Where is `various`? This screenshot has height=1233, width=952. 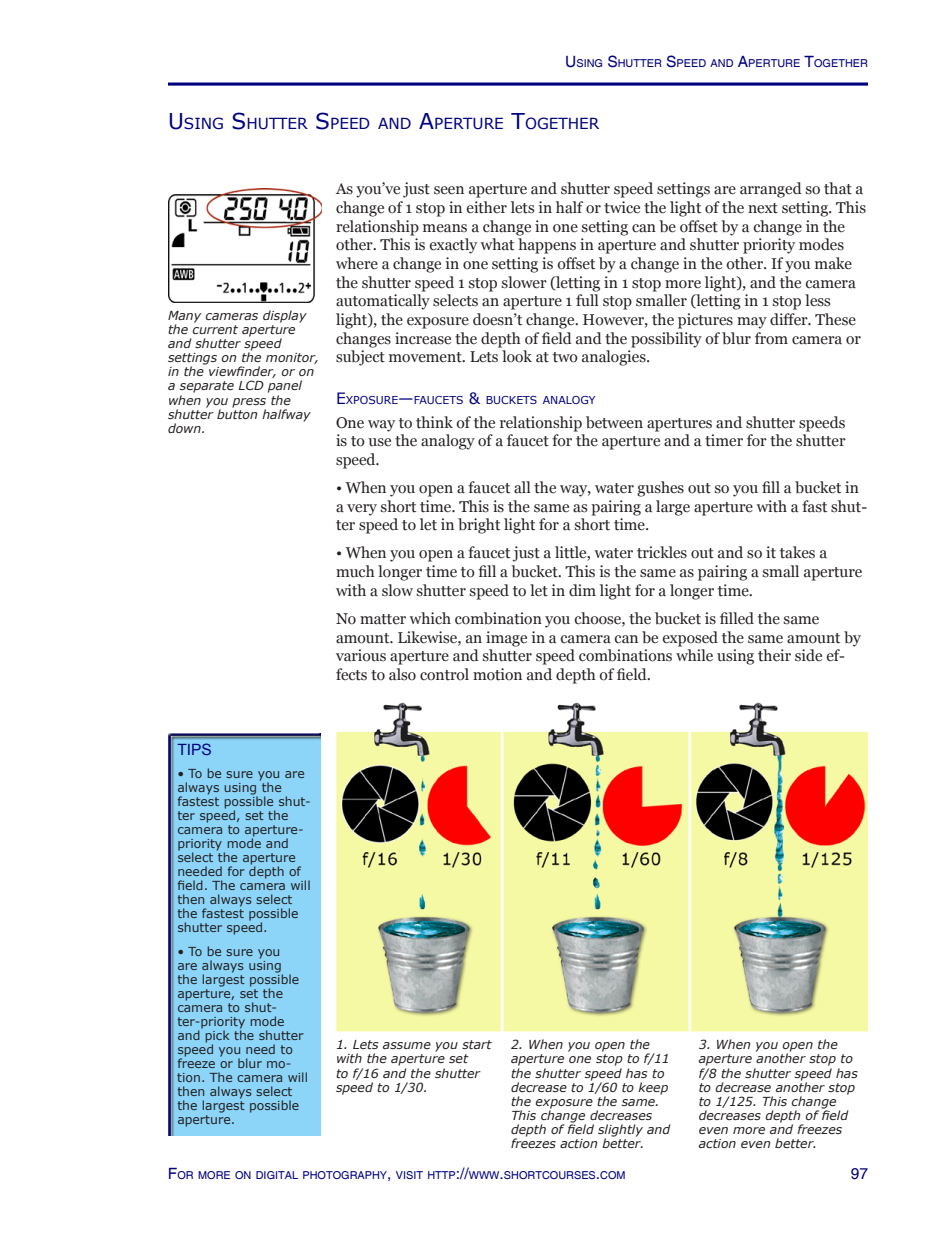 various is located at coordinates (361, 655).
